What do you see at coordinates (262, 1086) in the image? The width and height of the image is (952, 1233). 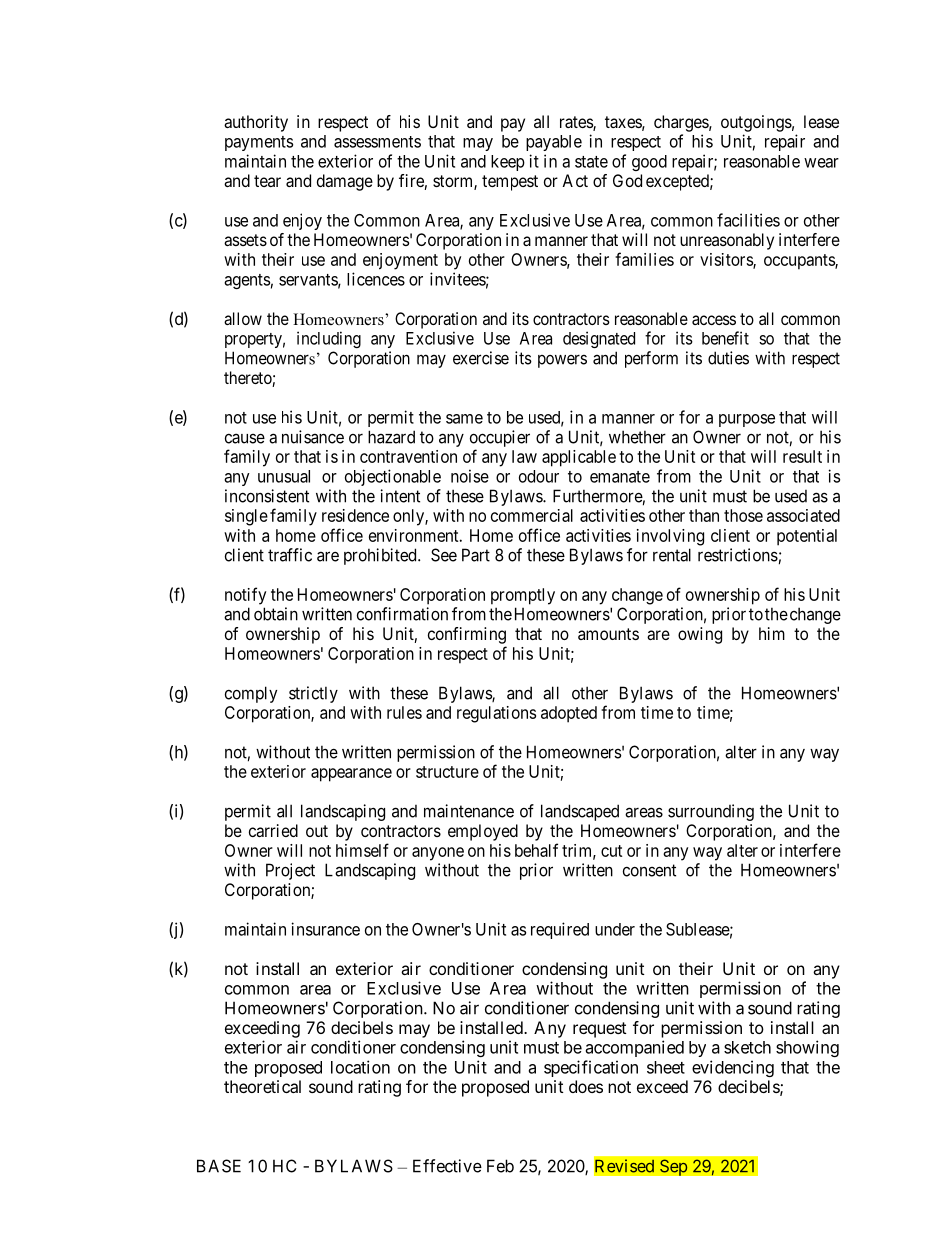 I see `theoretical` at bounding box center [262, 1086].
